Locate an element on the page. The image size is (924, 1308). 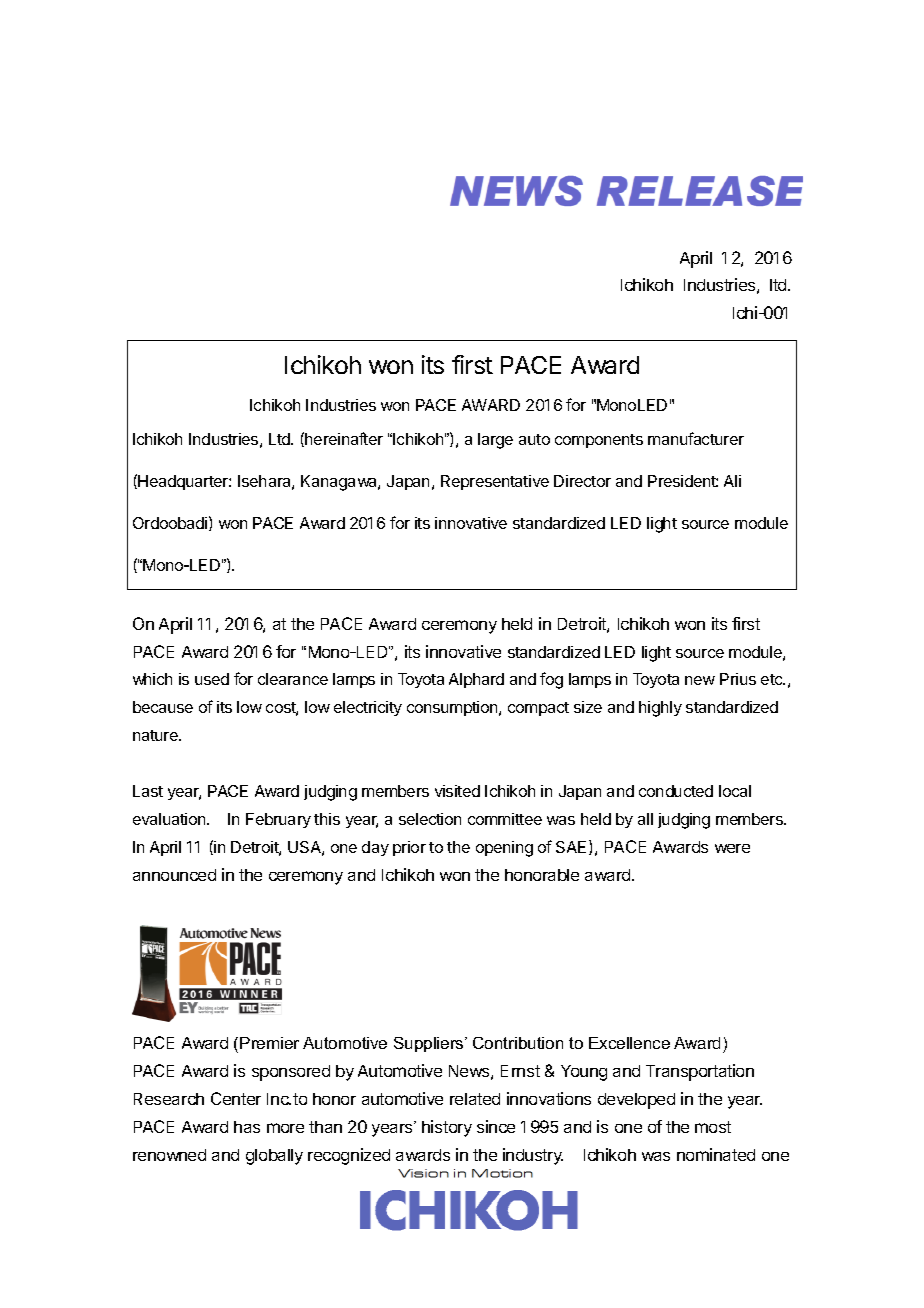
manufacturer is located at coordinates (696, 438).
